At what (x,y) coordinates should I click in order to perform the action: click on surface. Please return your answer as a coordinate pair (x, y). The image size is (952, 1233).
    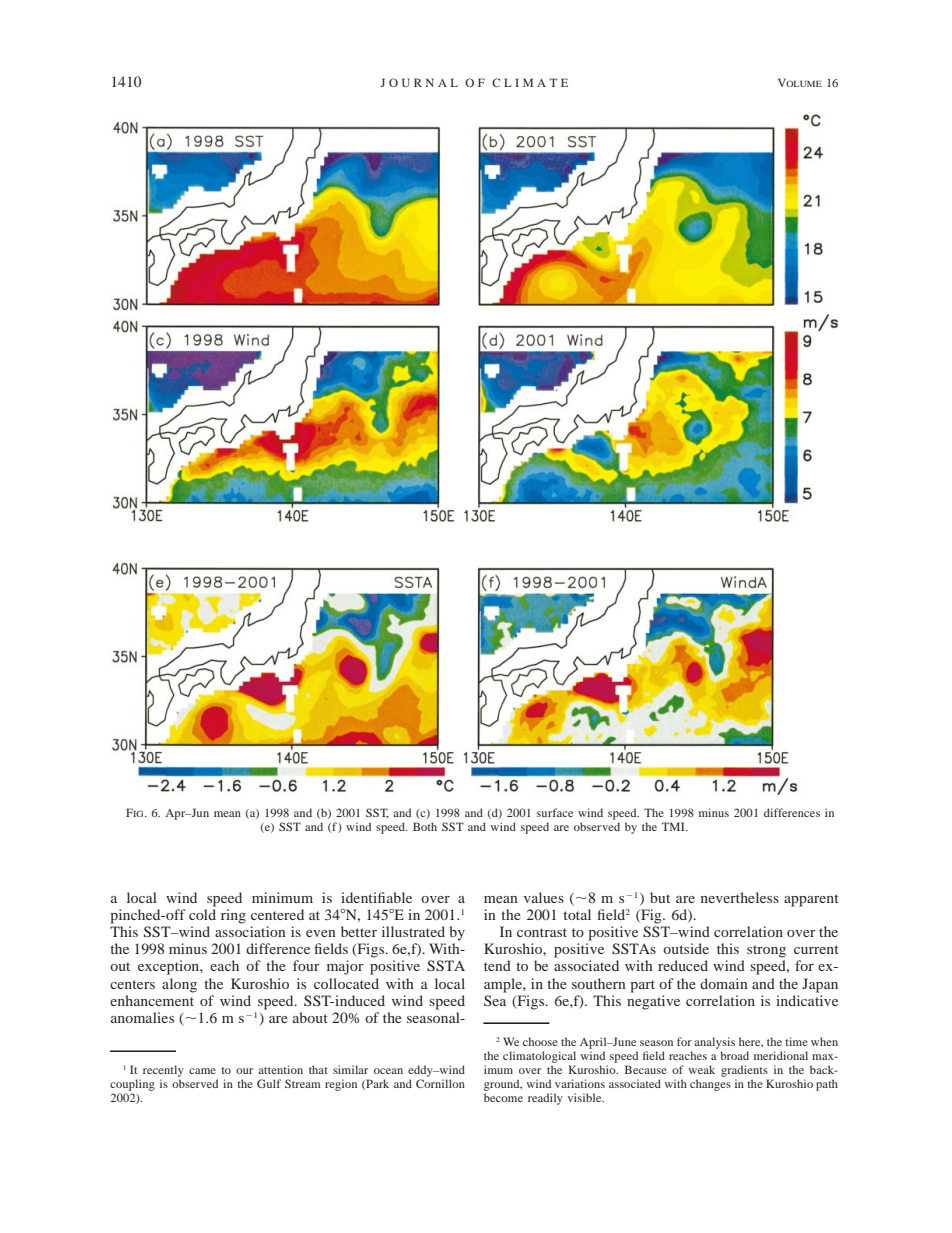
    Looking at the image, I should click on (555, 812).
